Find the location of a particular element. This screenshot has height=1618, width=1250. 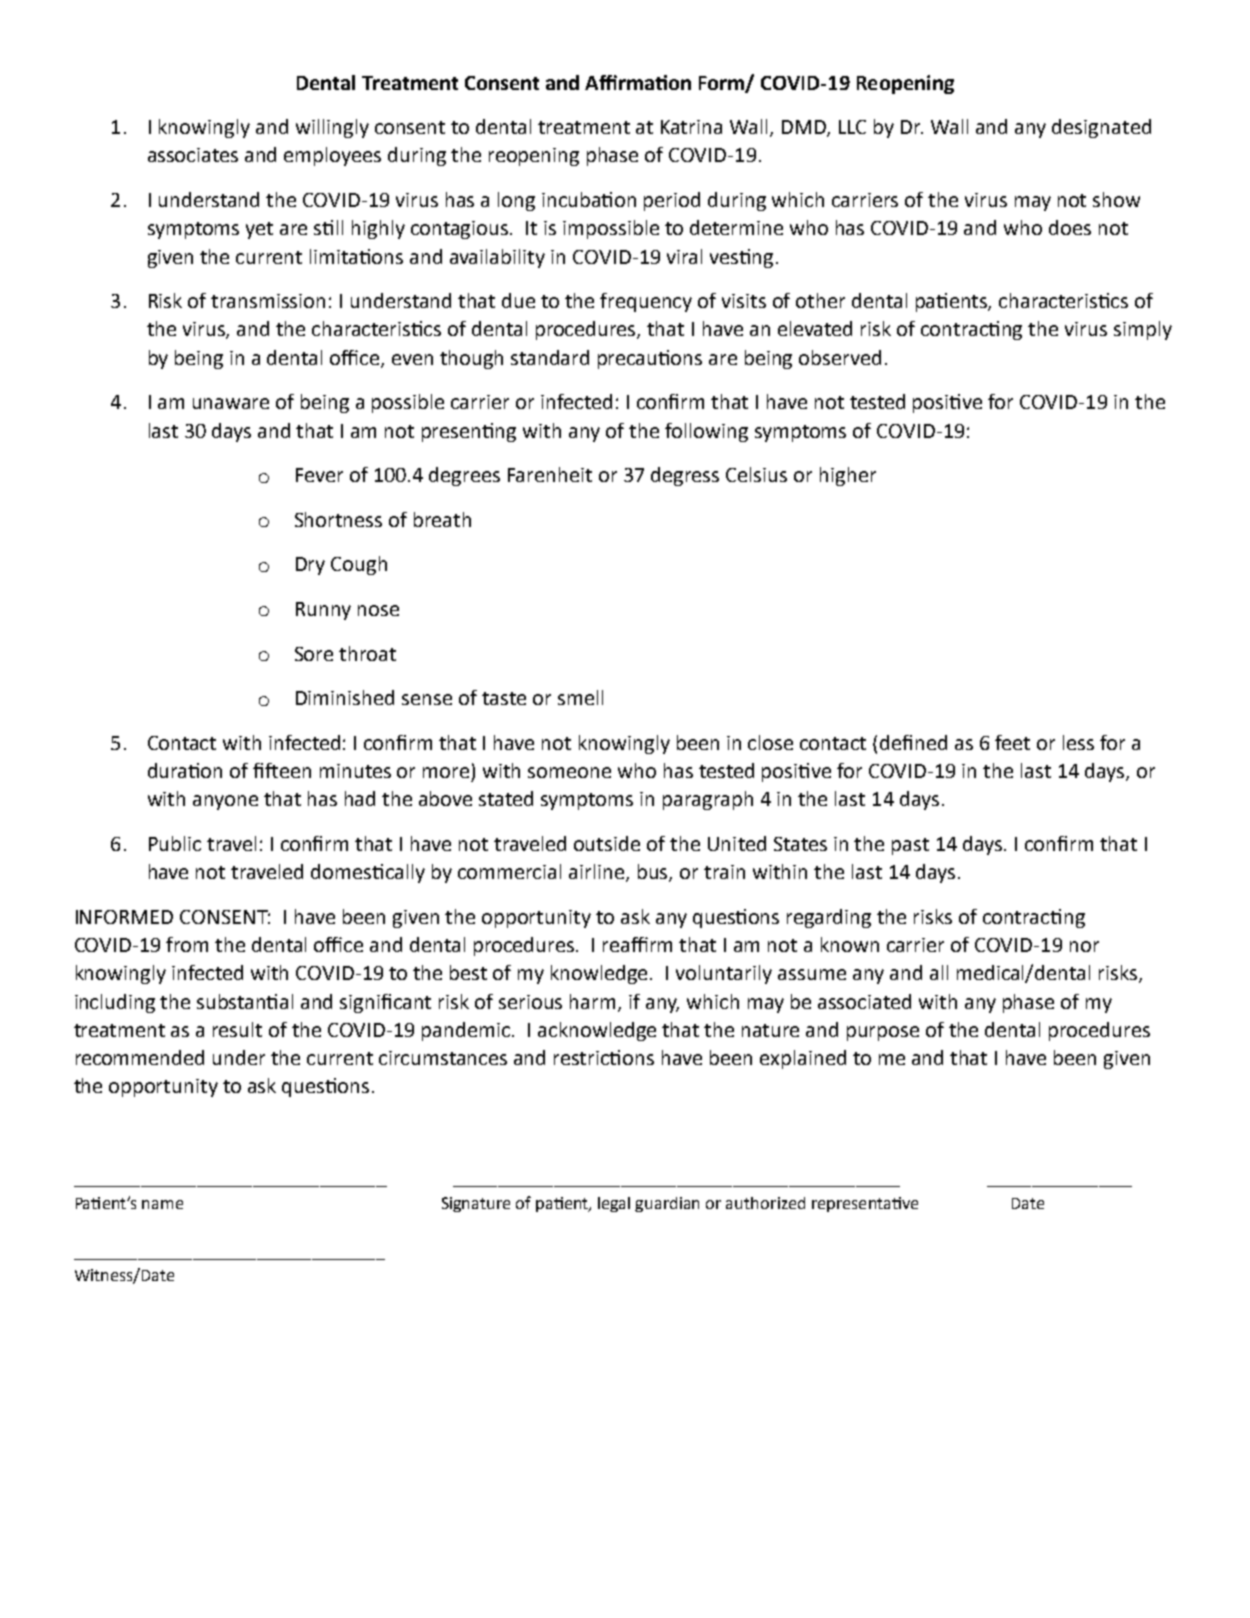

name is located at coordinates (162, 1204).
